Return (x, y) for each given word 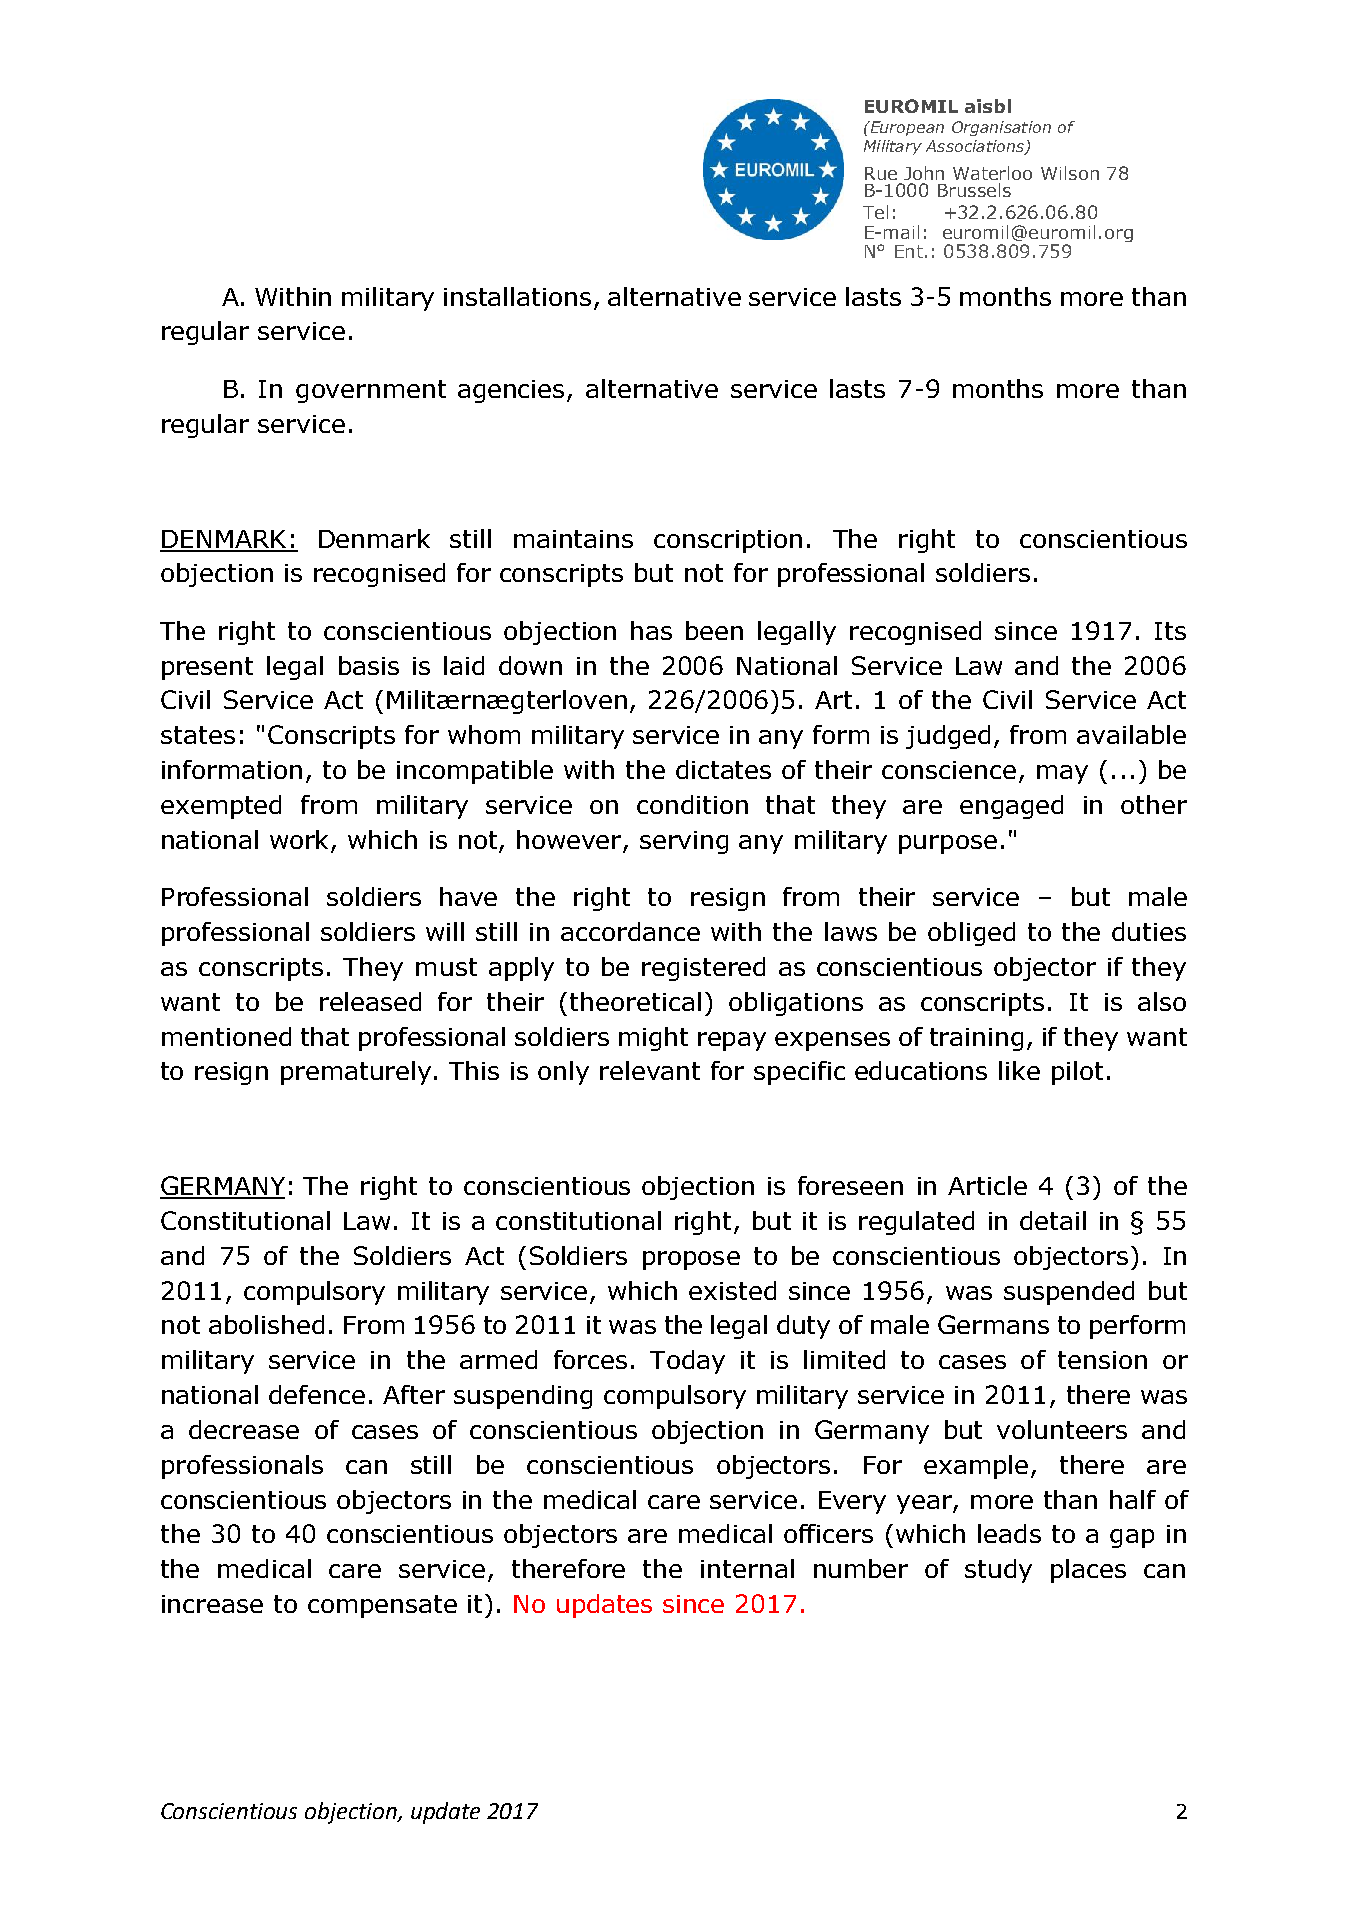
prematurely (356, 1073)
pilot (1077, 1073)
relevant (650, 1070)
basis (369, 665)
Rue (881, 173)
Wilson (1070, 173)
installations (517, 296)
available (1131, 734)
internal (747, 1568)
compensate (382, 1606)
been (714, 630)
